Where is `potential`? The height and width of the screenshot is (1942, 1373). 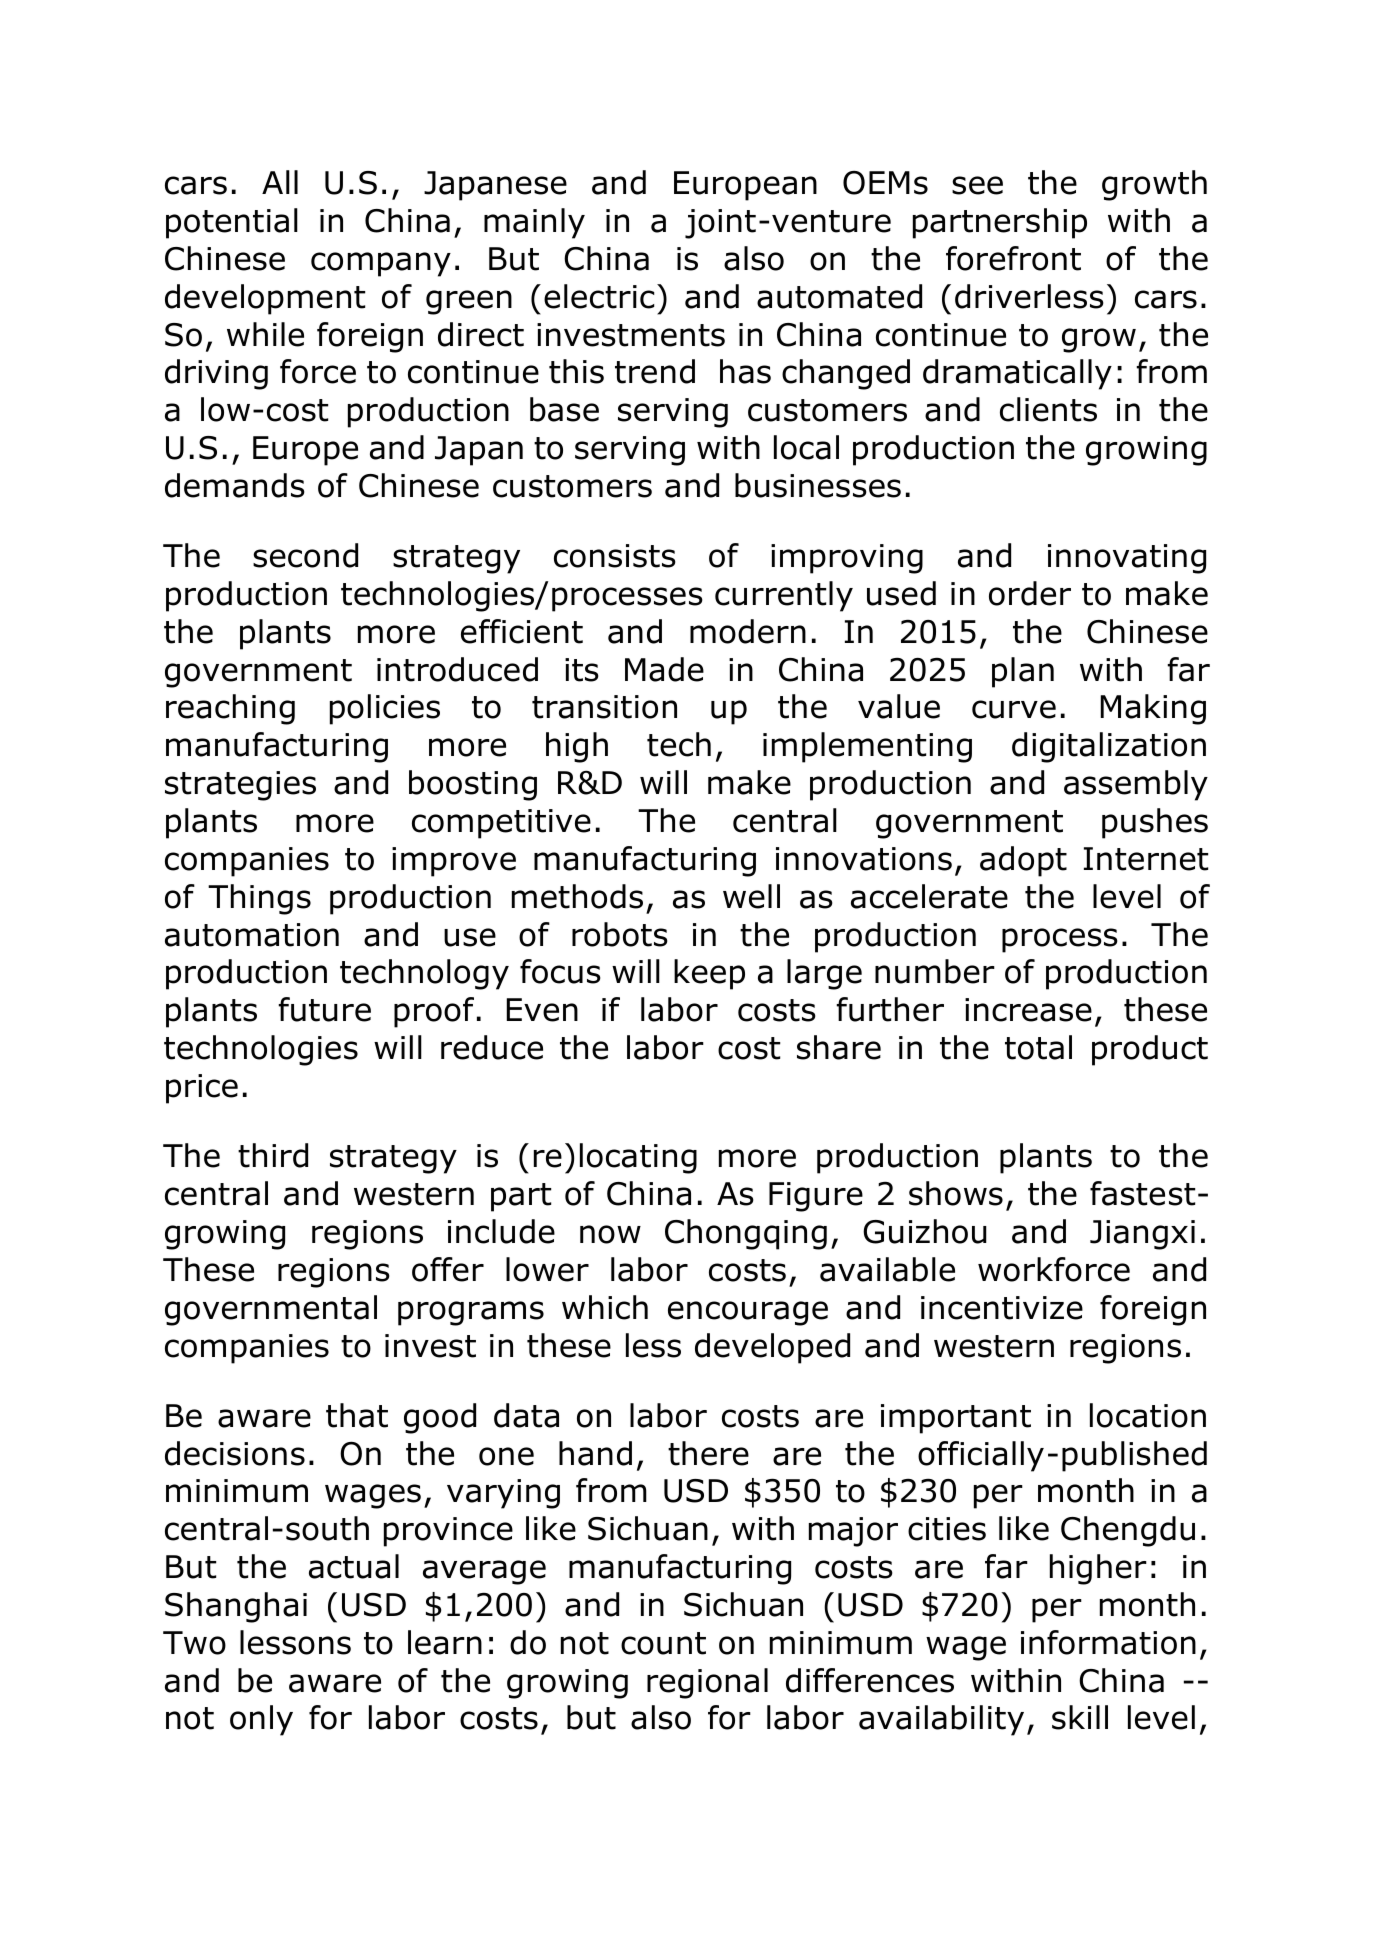 potential is located at coordinates (232, 223).
